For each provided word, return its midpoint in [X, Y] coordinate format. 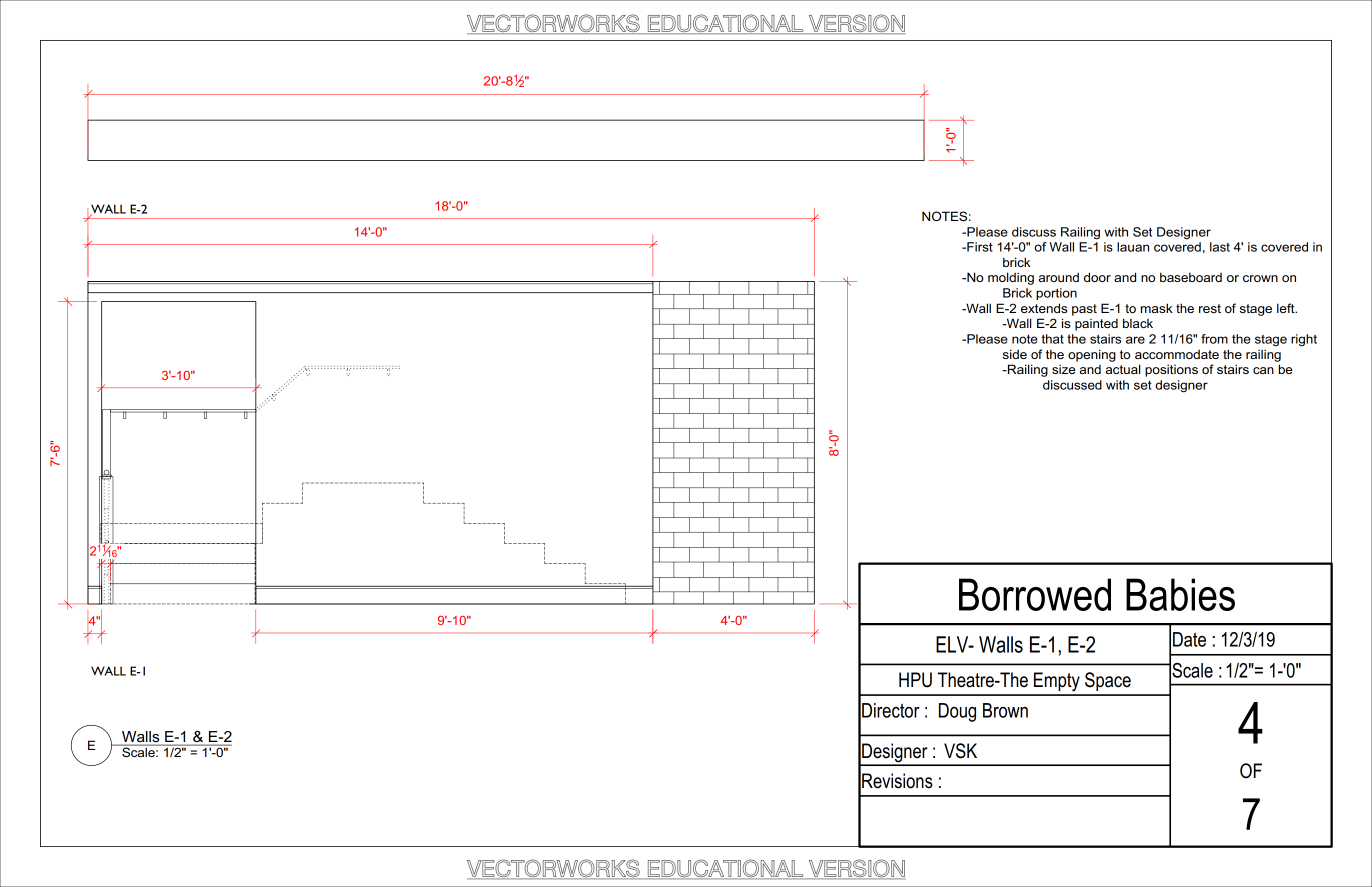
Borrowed [1035, 594]
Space [1108, 681]
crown [1260, 278]
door [1097, 277]
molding [1011, 278]
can [1263, 370]
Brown [1005, 710]
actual [1123, 369]
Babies [1180, 594]
